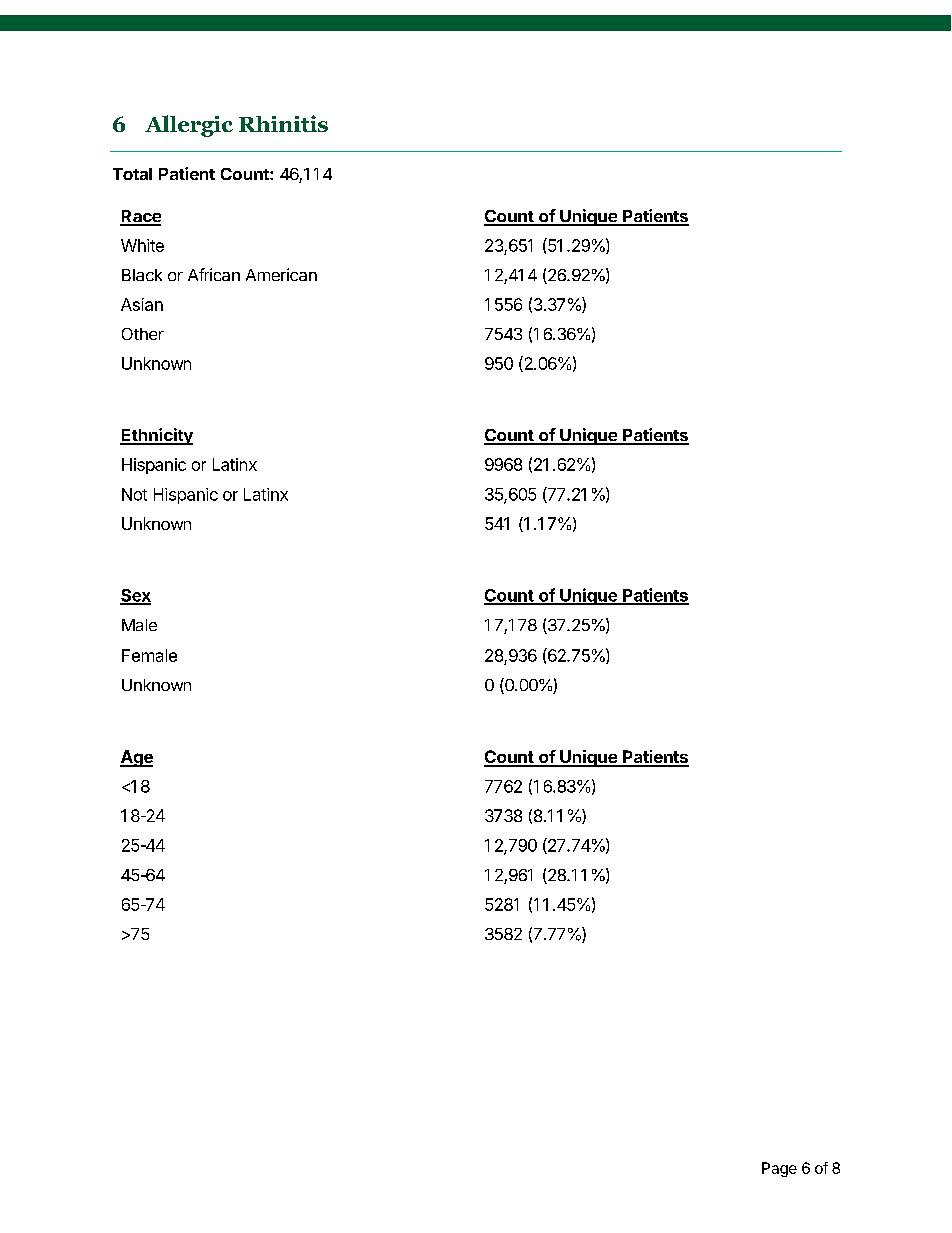 This screenshot has width=952, height=1233. I want to click on Ethnicity, so click(156, 436).
